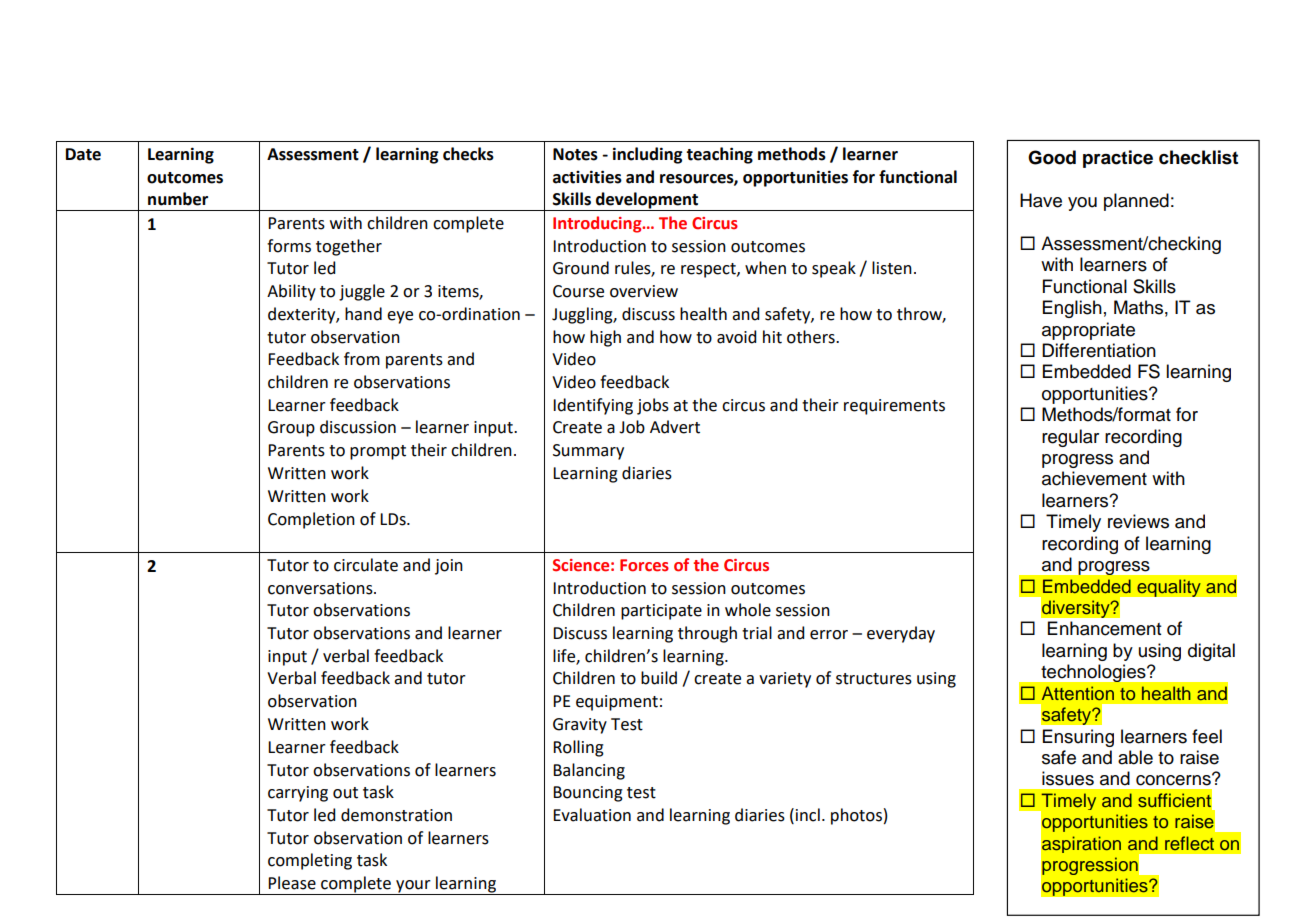 The height and width of the page is (924, 1308). Describe the element at coordinates (321, 588) in the page. I see `conversations` at that location.
